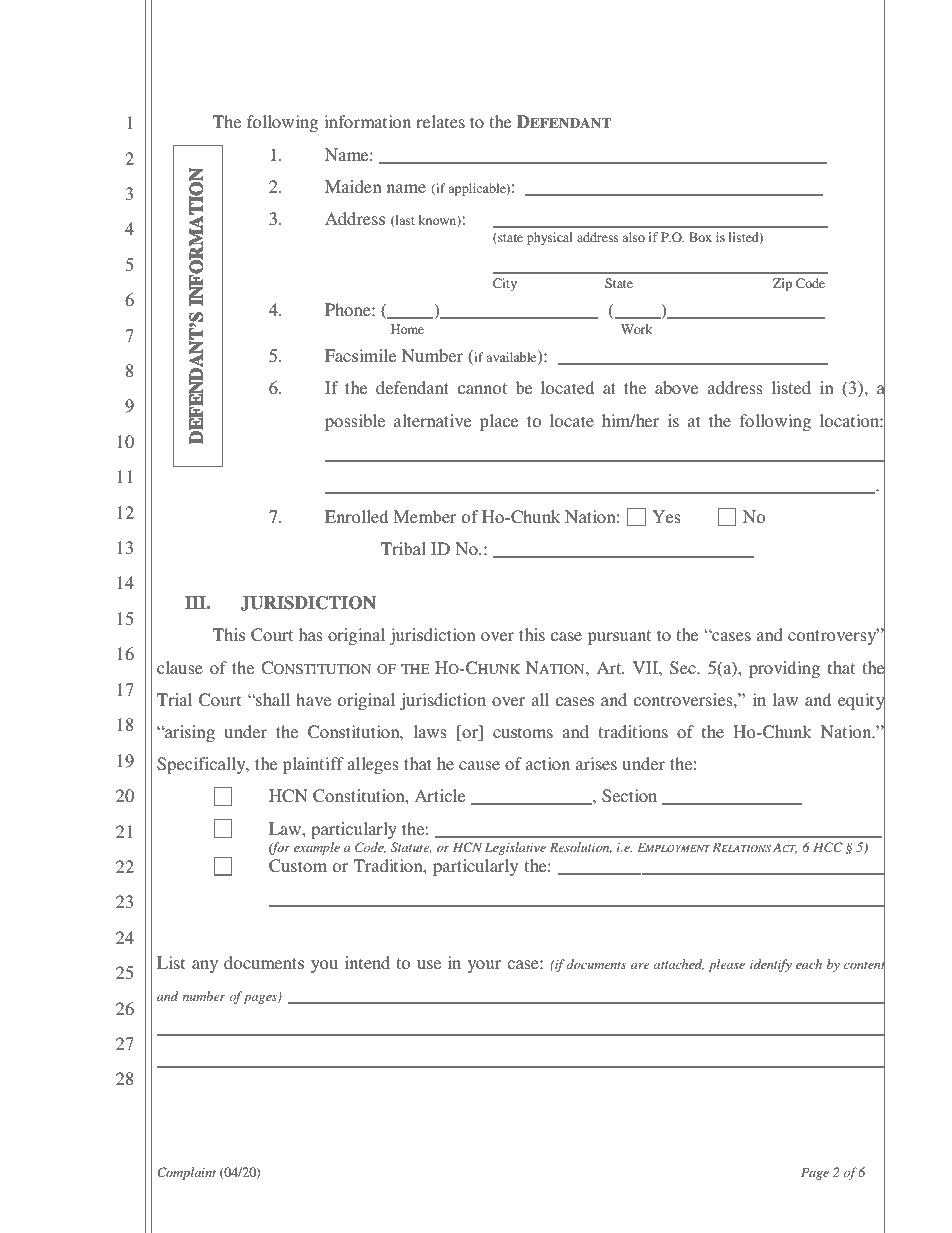 This document has width=952, height=1233. Describe the element at coordinates (317, 848) in the document. I see `example` at that location.
